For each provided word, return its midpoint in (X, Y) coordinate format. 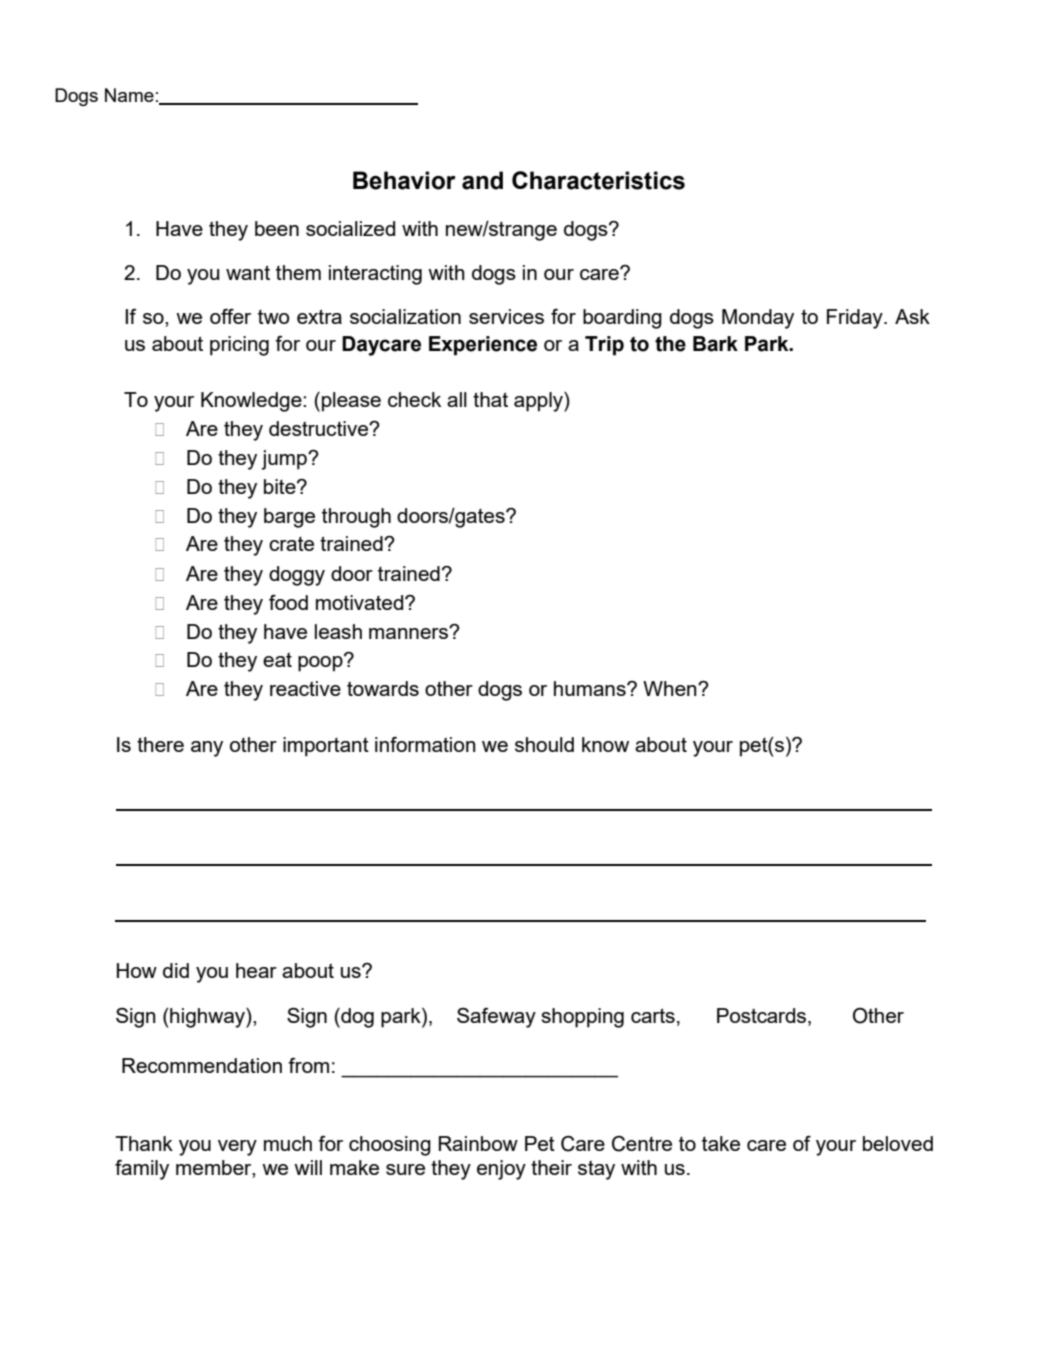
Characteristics (598, 180)
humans (591, 688)
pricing (239, 346)
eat (277, 659)
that (490, 399)
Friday (856, 319)
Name (129, 95)
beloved (898, 1143)
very (237, 1148)
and (482, 180)
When (671, 688)
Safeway (496, 1018)
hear (256, 970)
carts (653, 1015)
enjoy (501, 1170)
